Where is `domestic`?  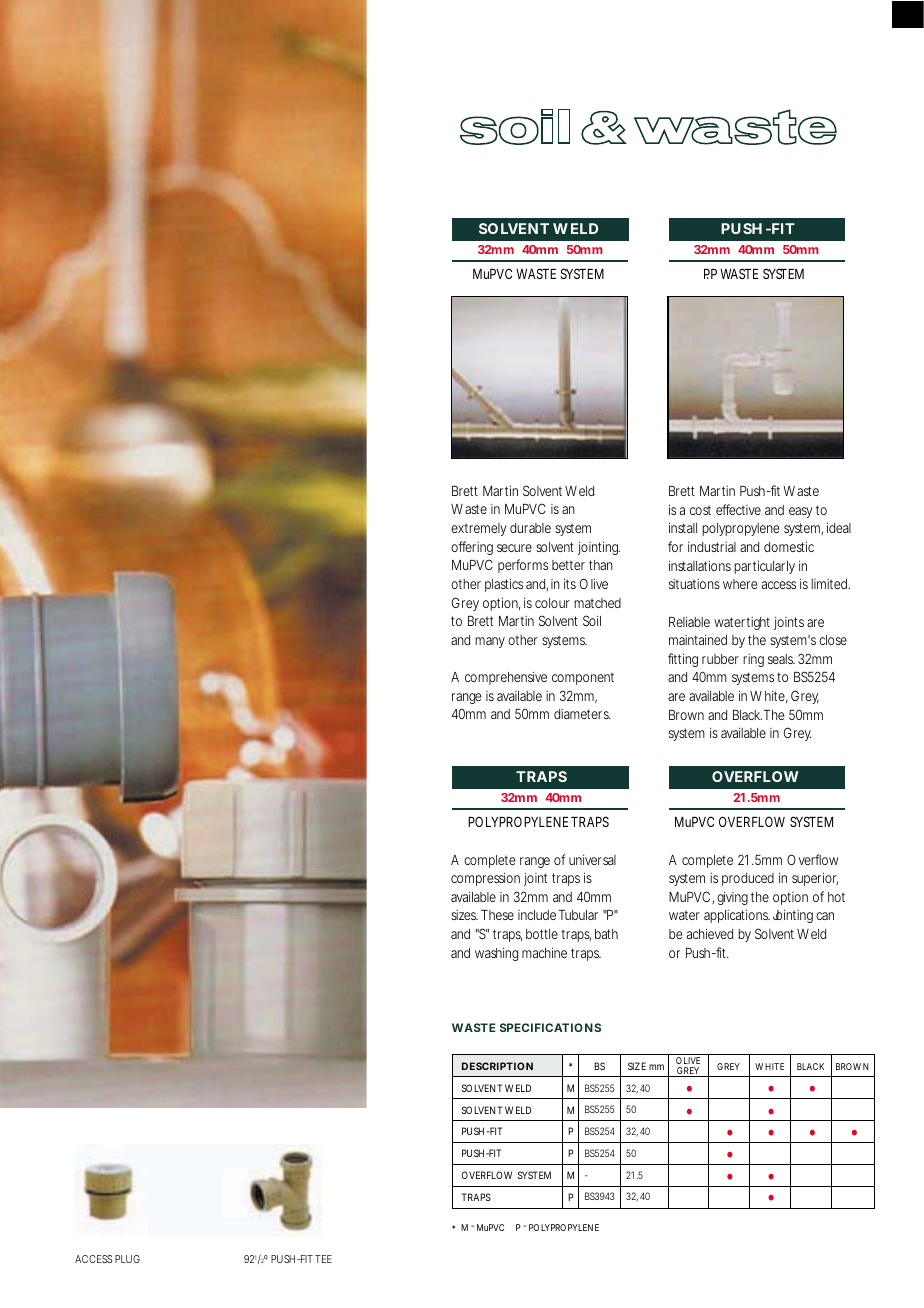
domestic is located at coordinates (789, 546).
